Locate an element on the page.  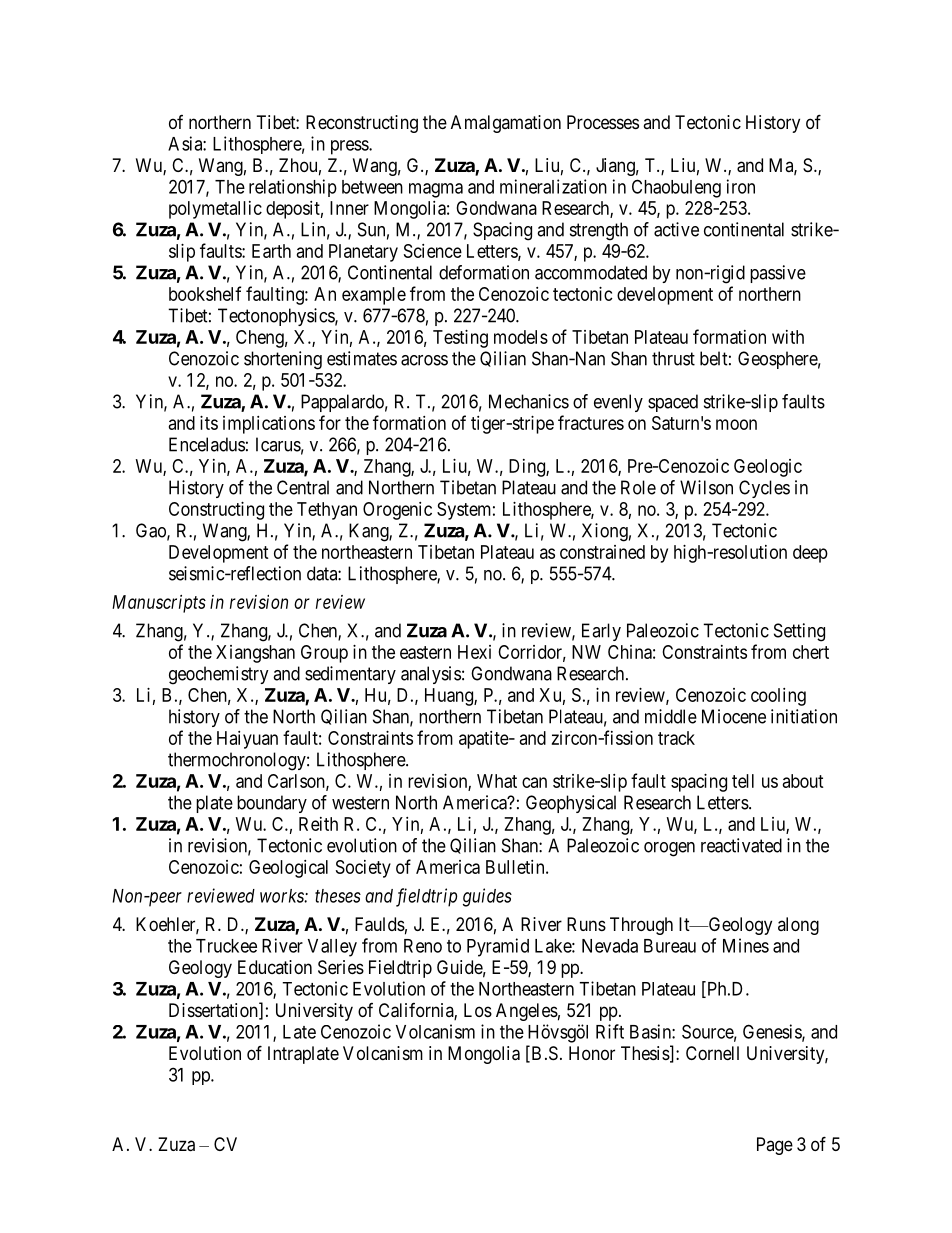
What is located at coordinates (497, 781).
